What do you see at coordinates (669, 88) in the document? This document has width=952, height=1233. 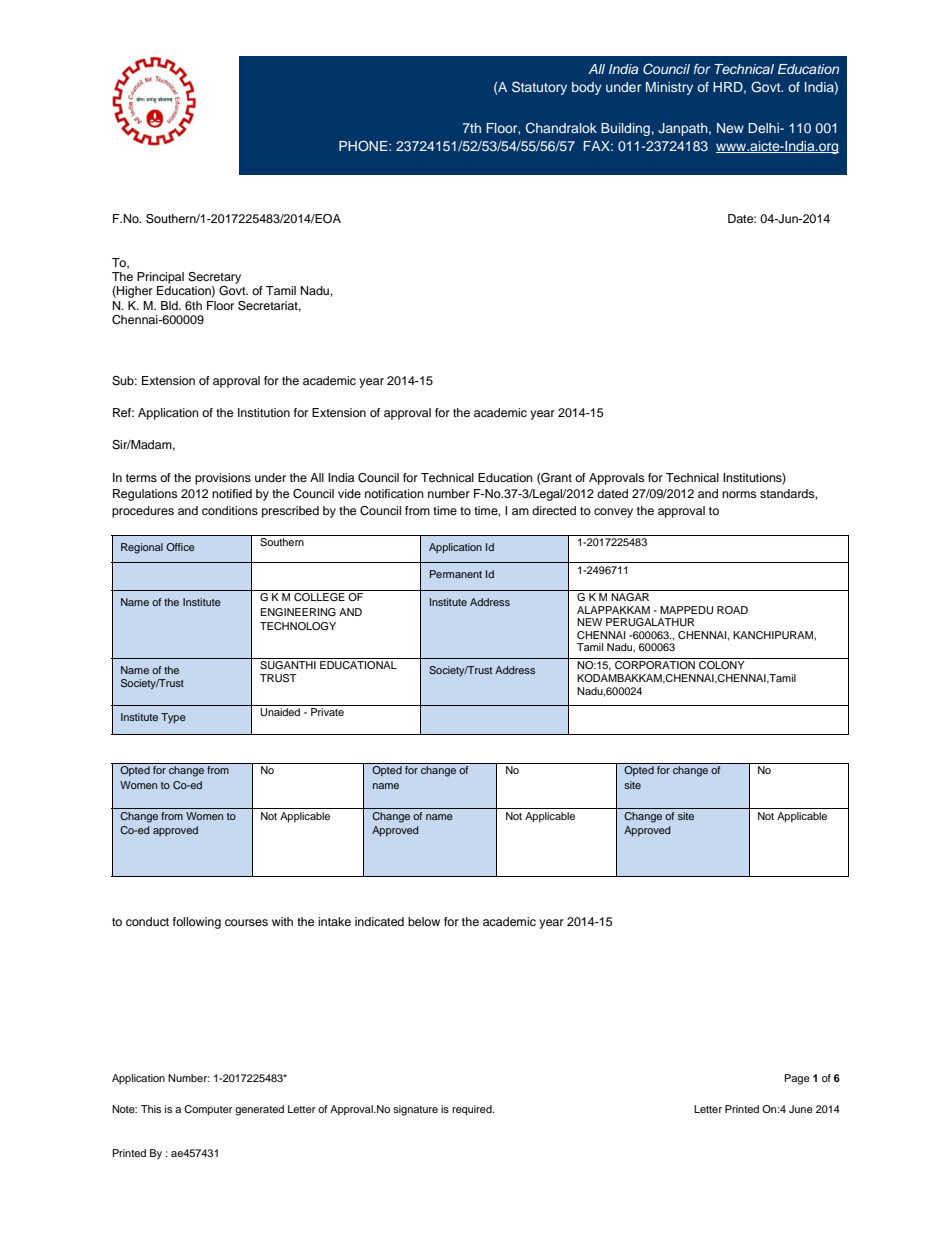 I see `Ministry` at bounding box center [669, 88].
